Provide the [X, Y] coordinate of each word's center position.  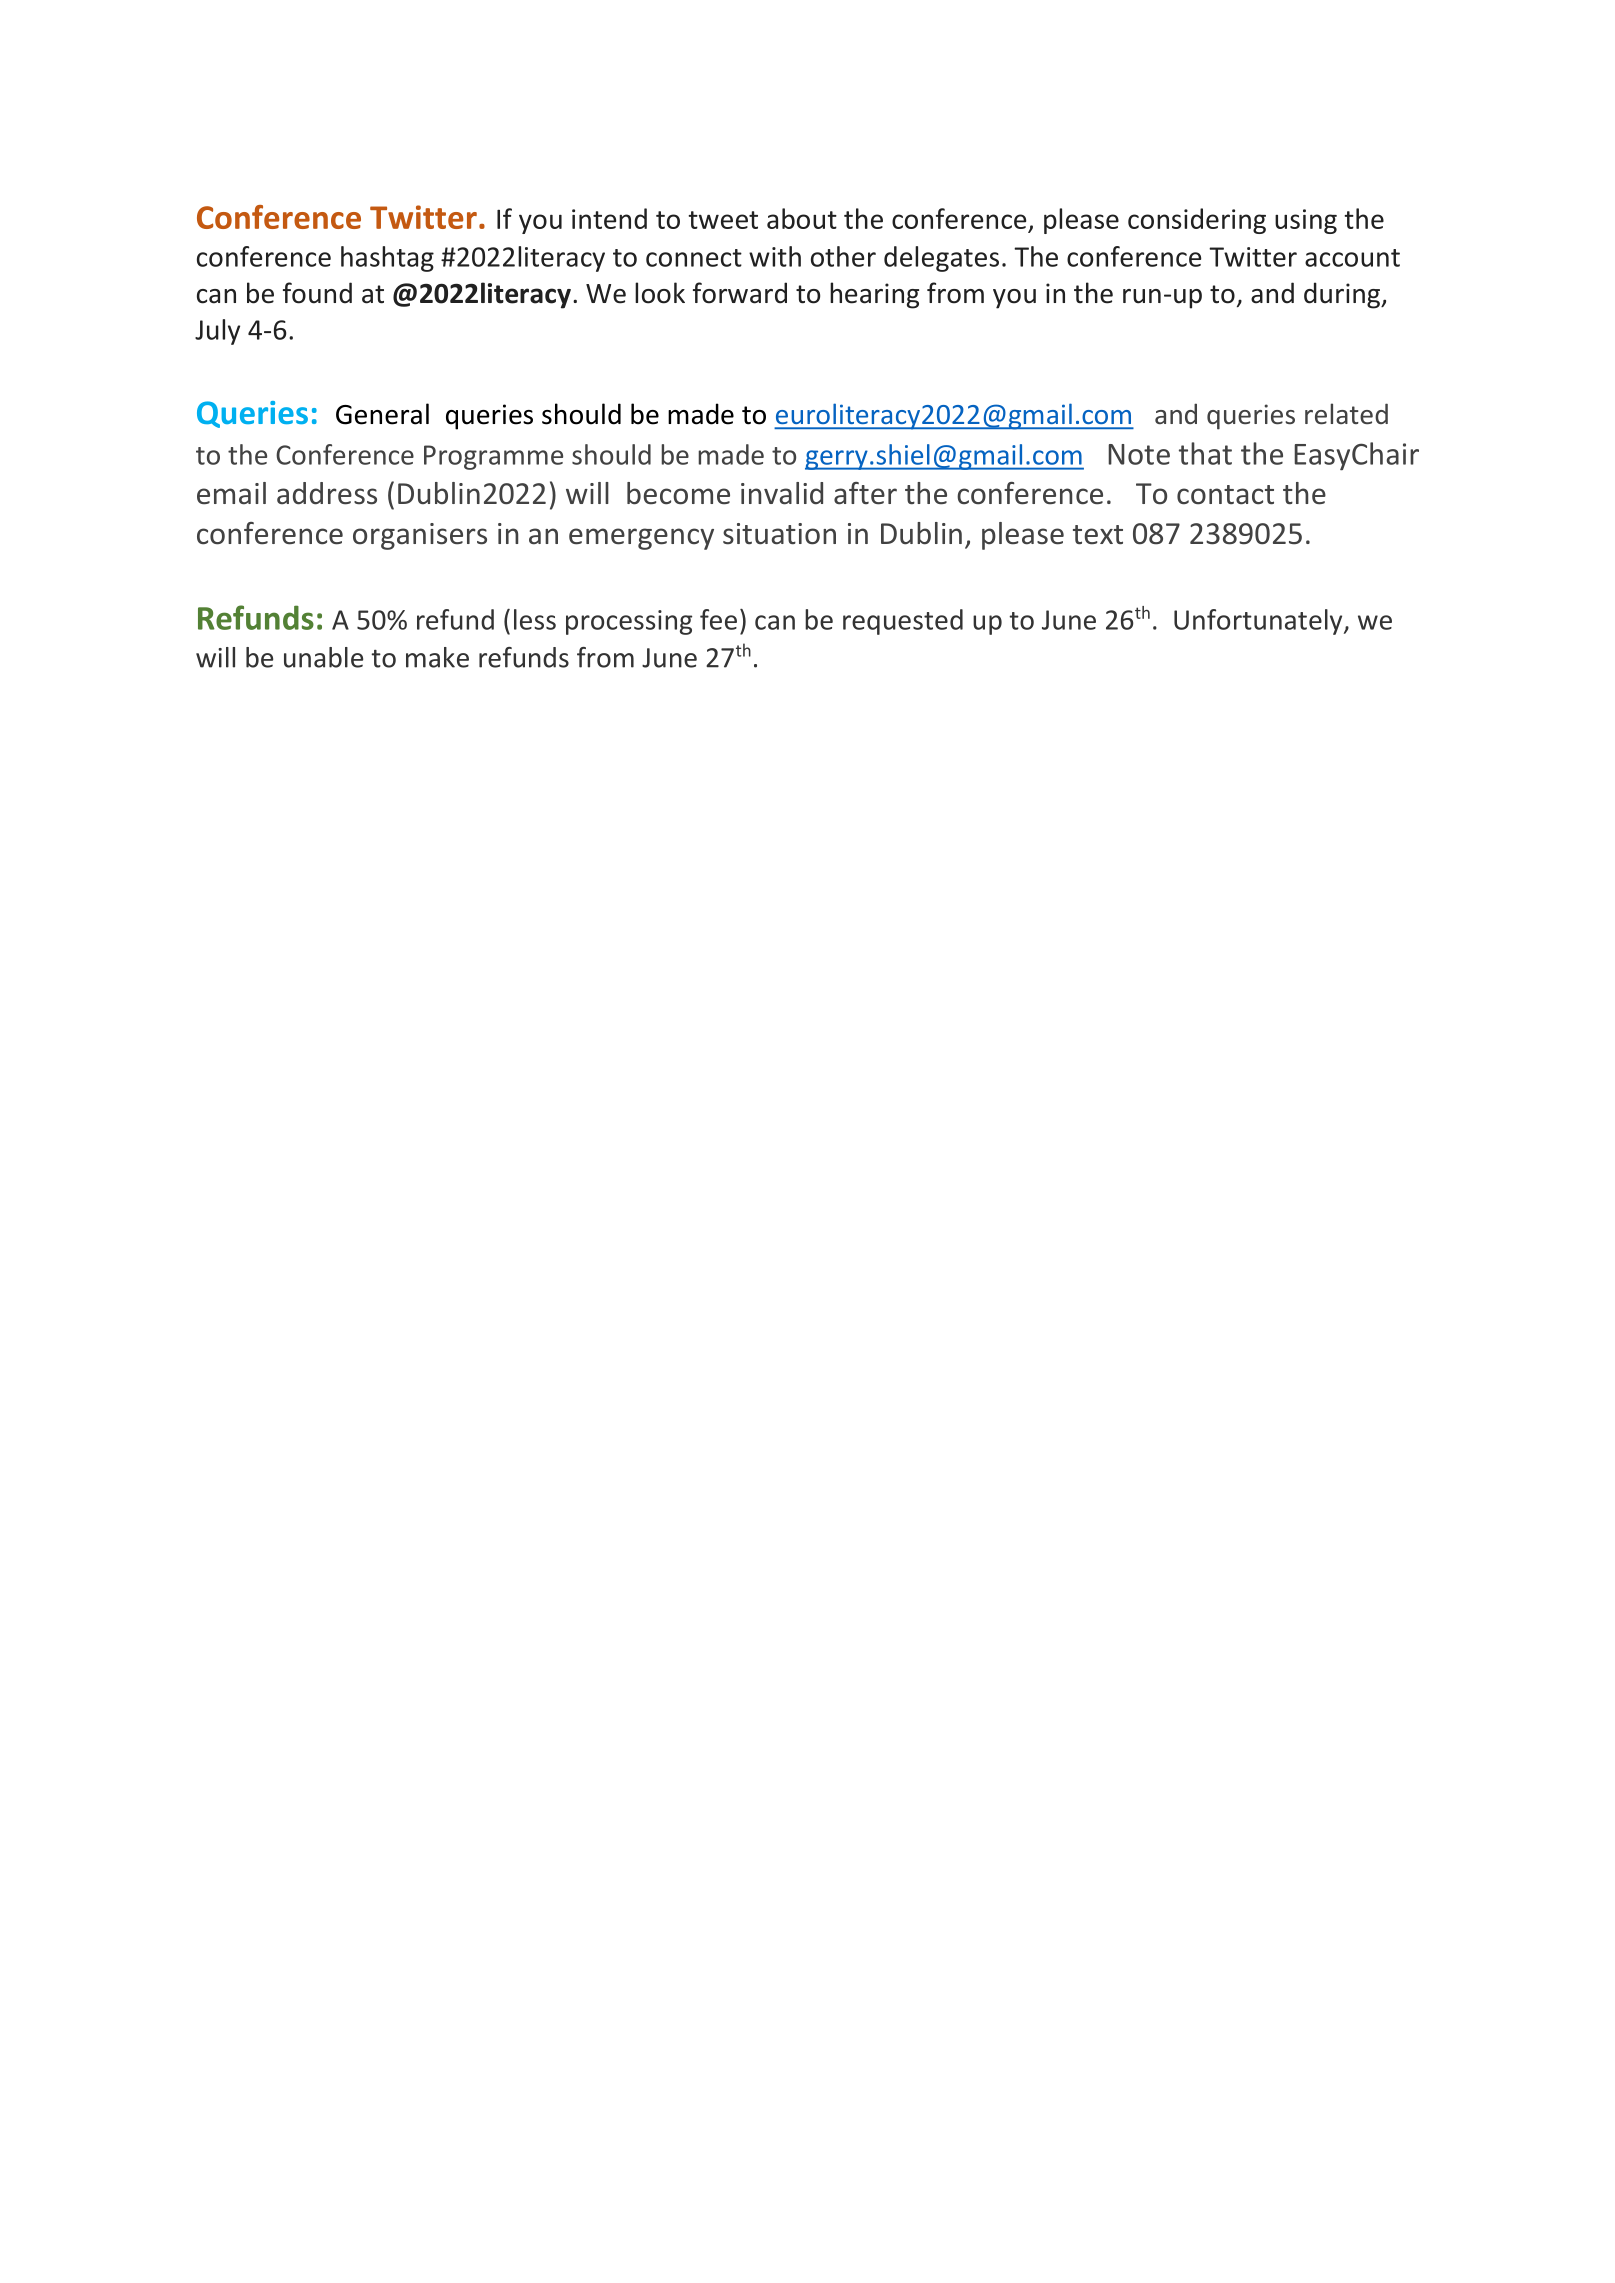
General [382, 414]
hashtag [387, 259]
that [1205, 453]
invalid [782, 493]
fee [718, 619]
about [802, 218]
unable [323, 657]
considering [1197, 221]
